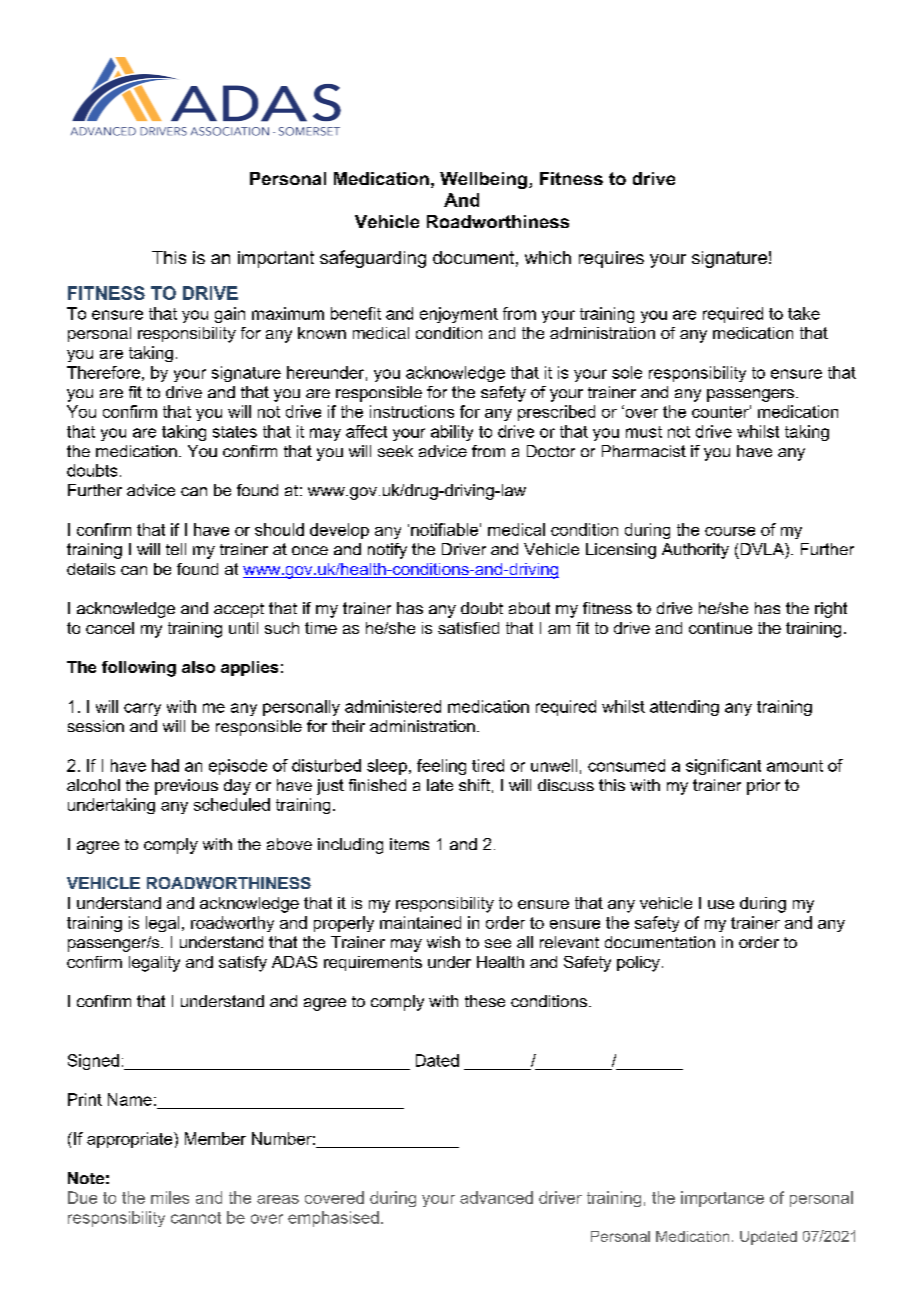 This image has width=924, height=1308. Describe the element at coordinates (142, 709) in the image. I see `carry` at that location.
